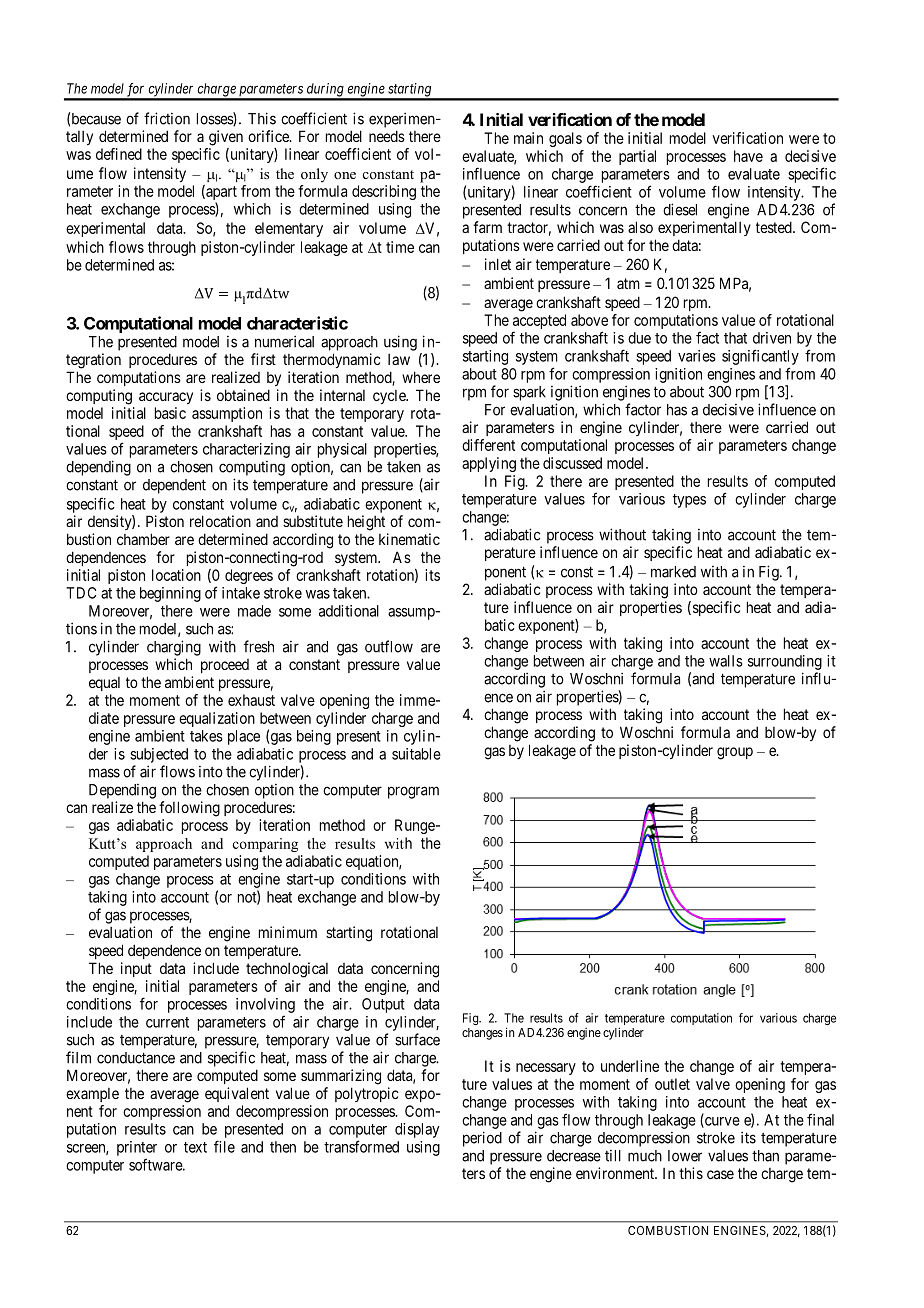  What do you see at coordinates (174, 648) in the screenshot?
I see `charging` at bounding box center [174, 648].
